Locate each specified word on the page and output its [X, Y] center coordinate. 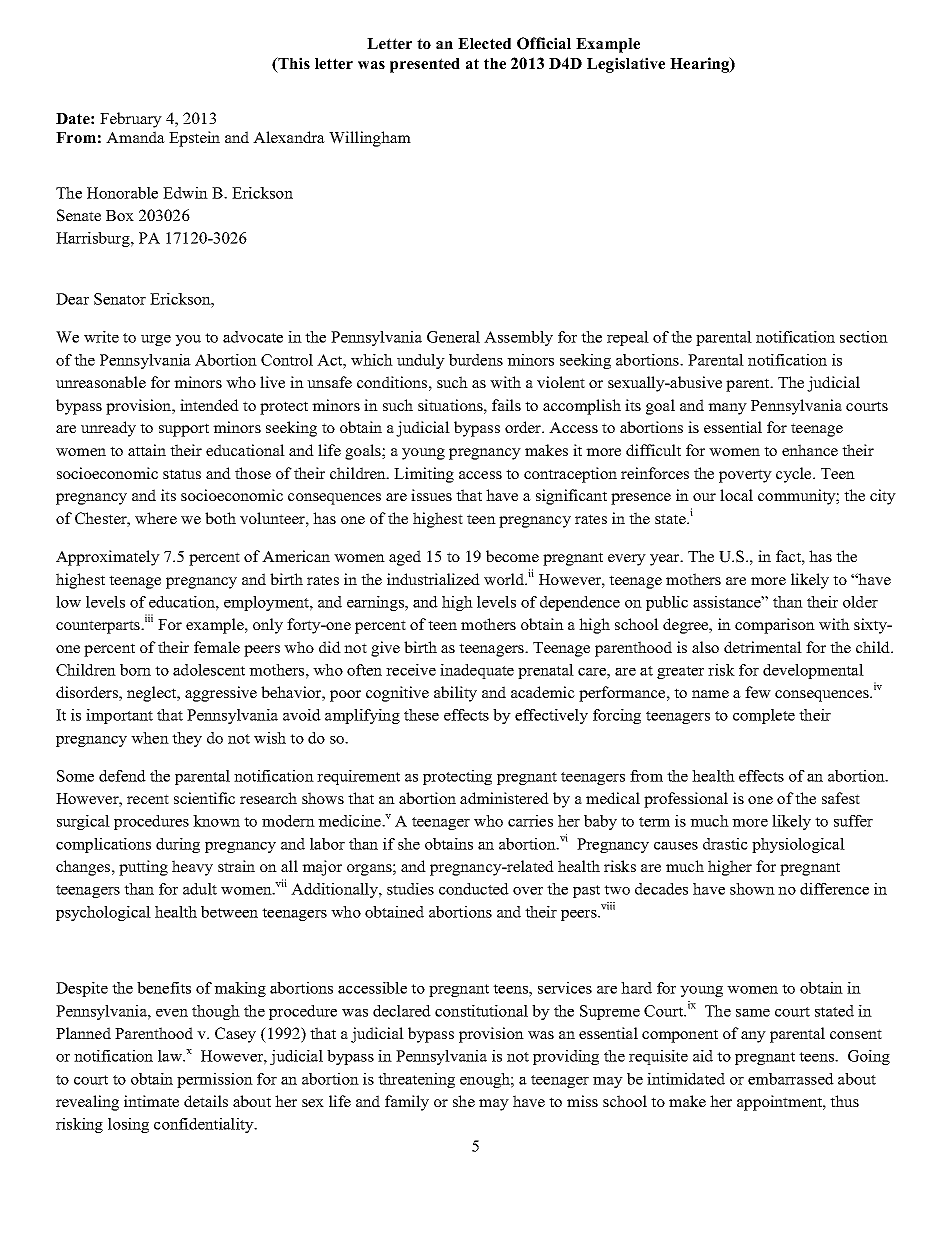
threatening [416, 1080]
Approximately [108, 558]
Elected [484, 43]
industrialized [433, 579]
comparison [775, 626]
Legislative [626, 65]
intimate [151, 1101]
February [131, 120]
